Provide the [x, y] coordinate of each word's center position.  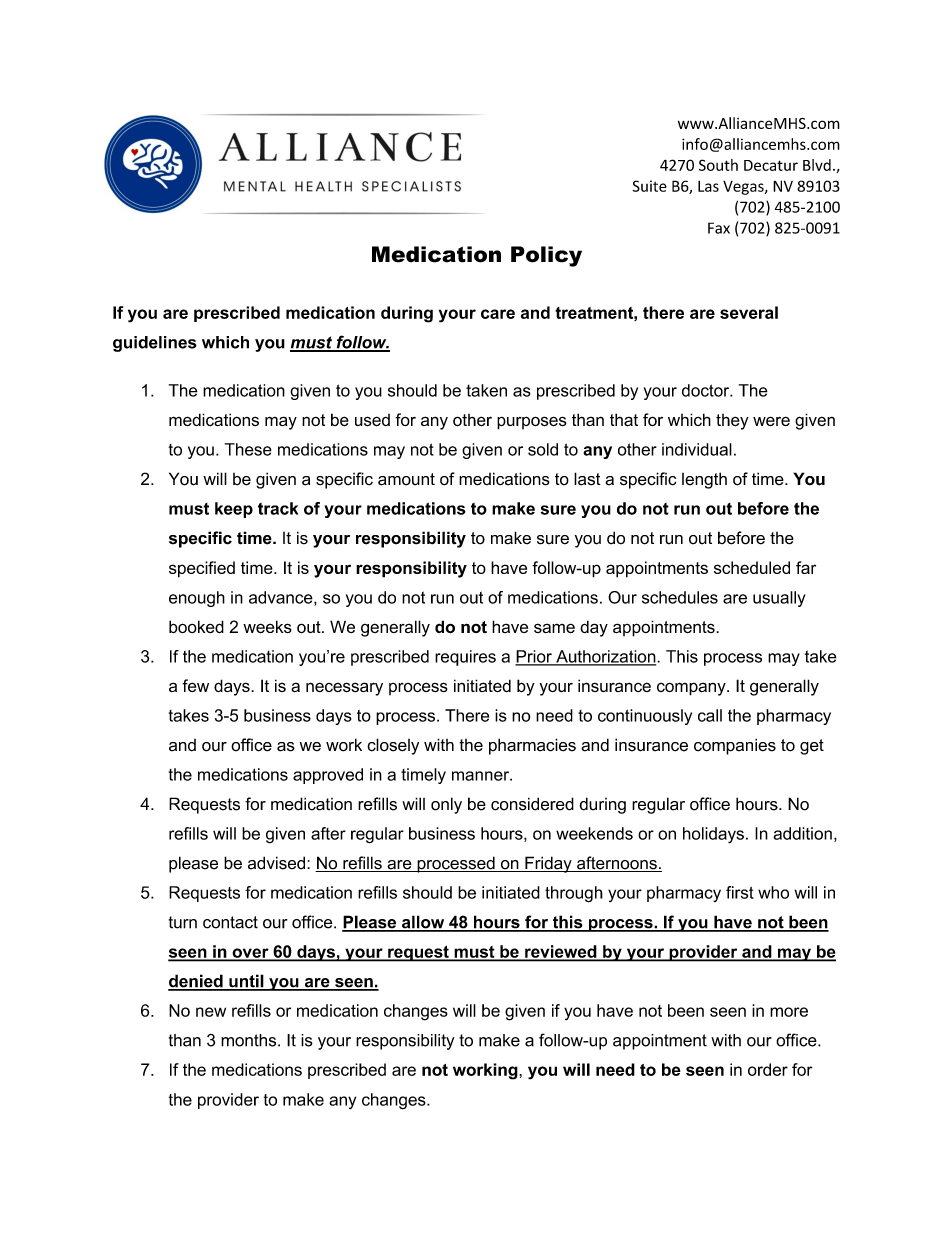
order [768, 1069]
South [718, 165]
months [250, 1040]
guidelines [155, 344]
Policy [546, 256]
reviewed [561, 952]
